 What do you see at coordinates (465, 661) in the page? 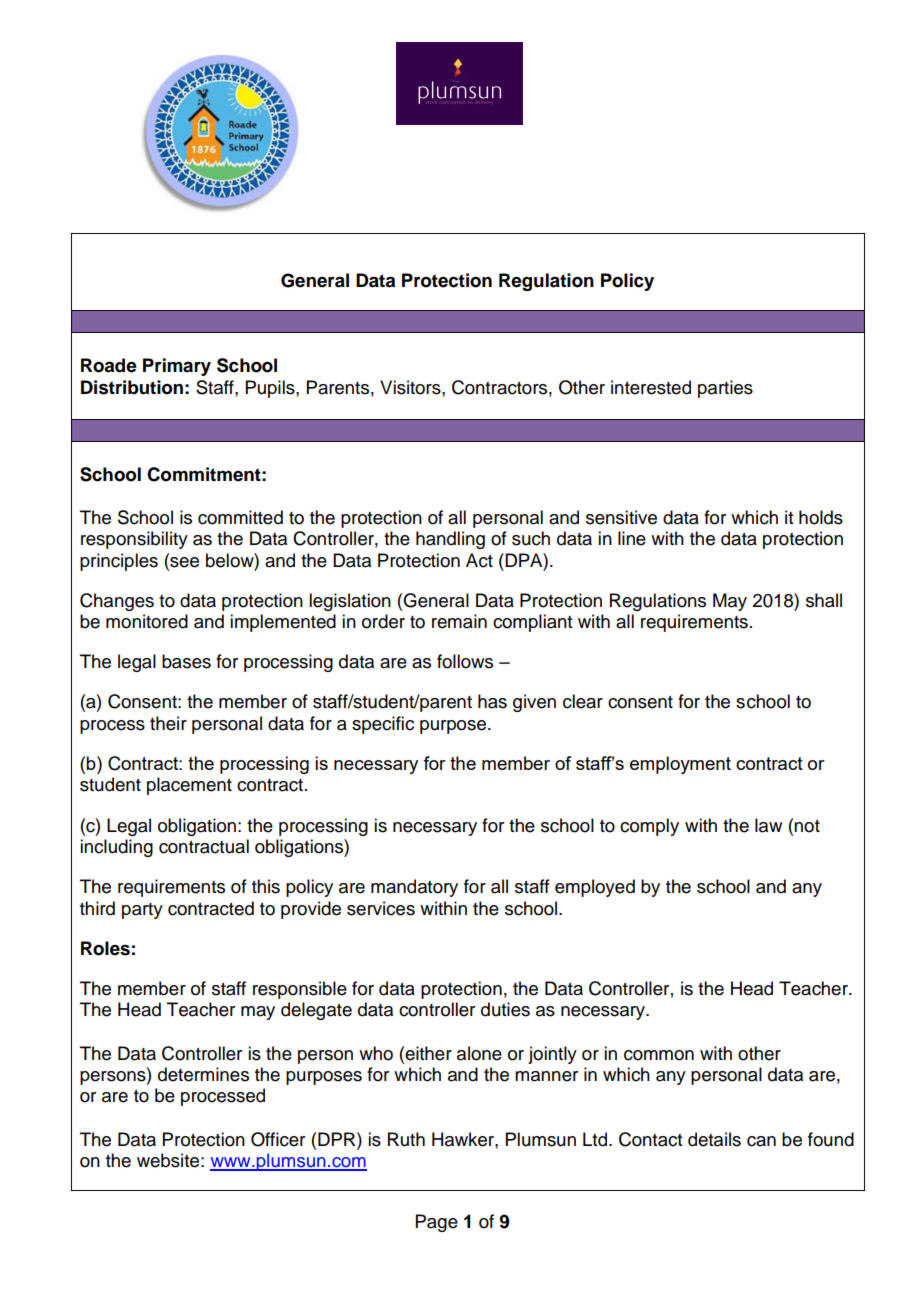
I see `follows` at bounding box center [465, 661].
